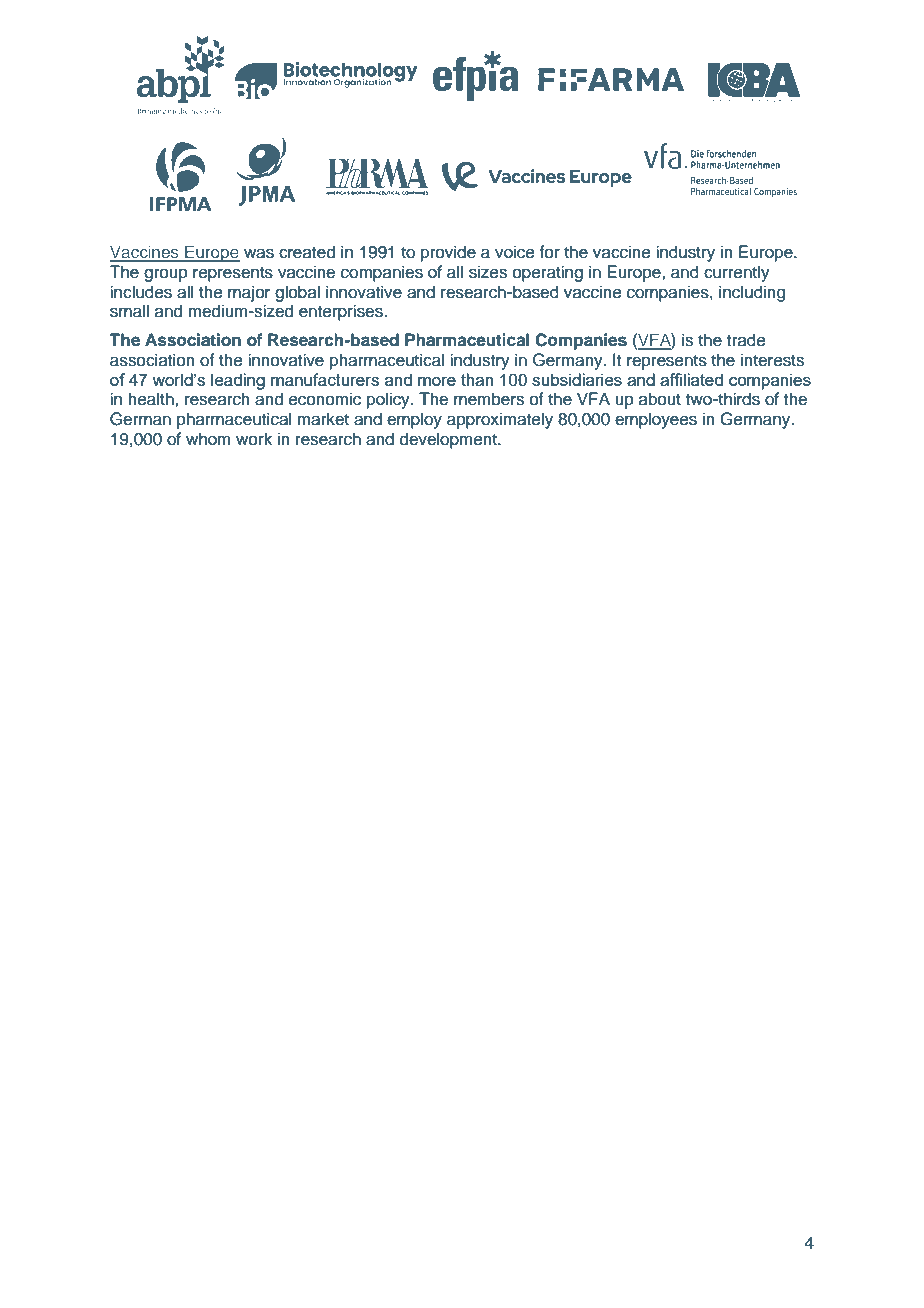  What do you see at coordinates (752, 293) in the screenshot?
I see `including` at bounding box center [752, 293].
